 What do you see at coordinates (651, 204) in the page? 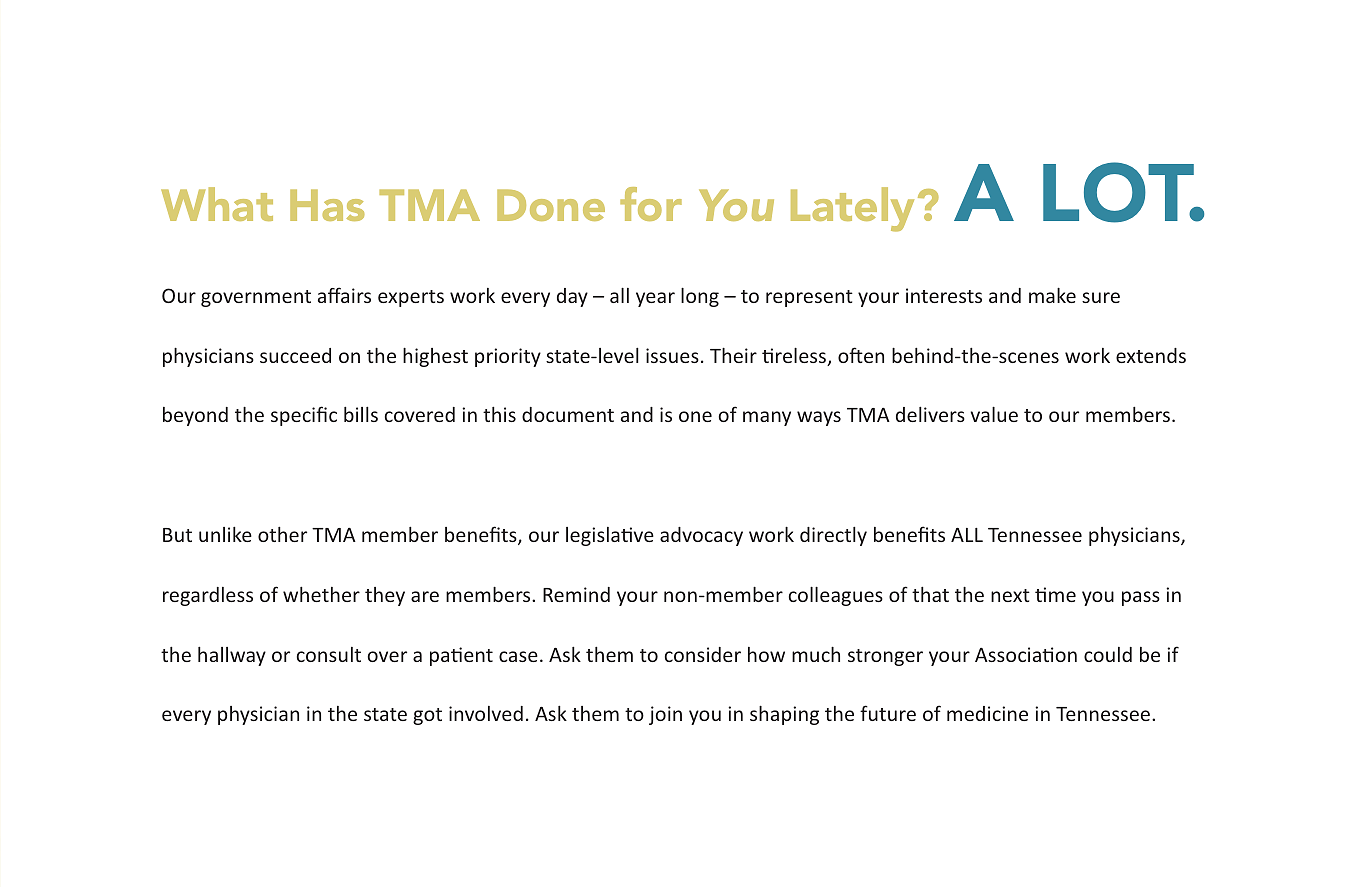
I see `for` at bounding box center [651, 204].
